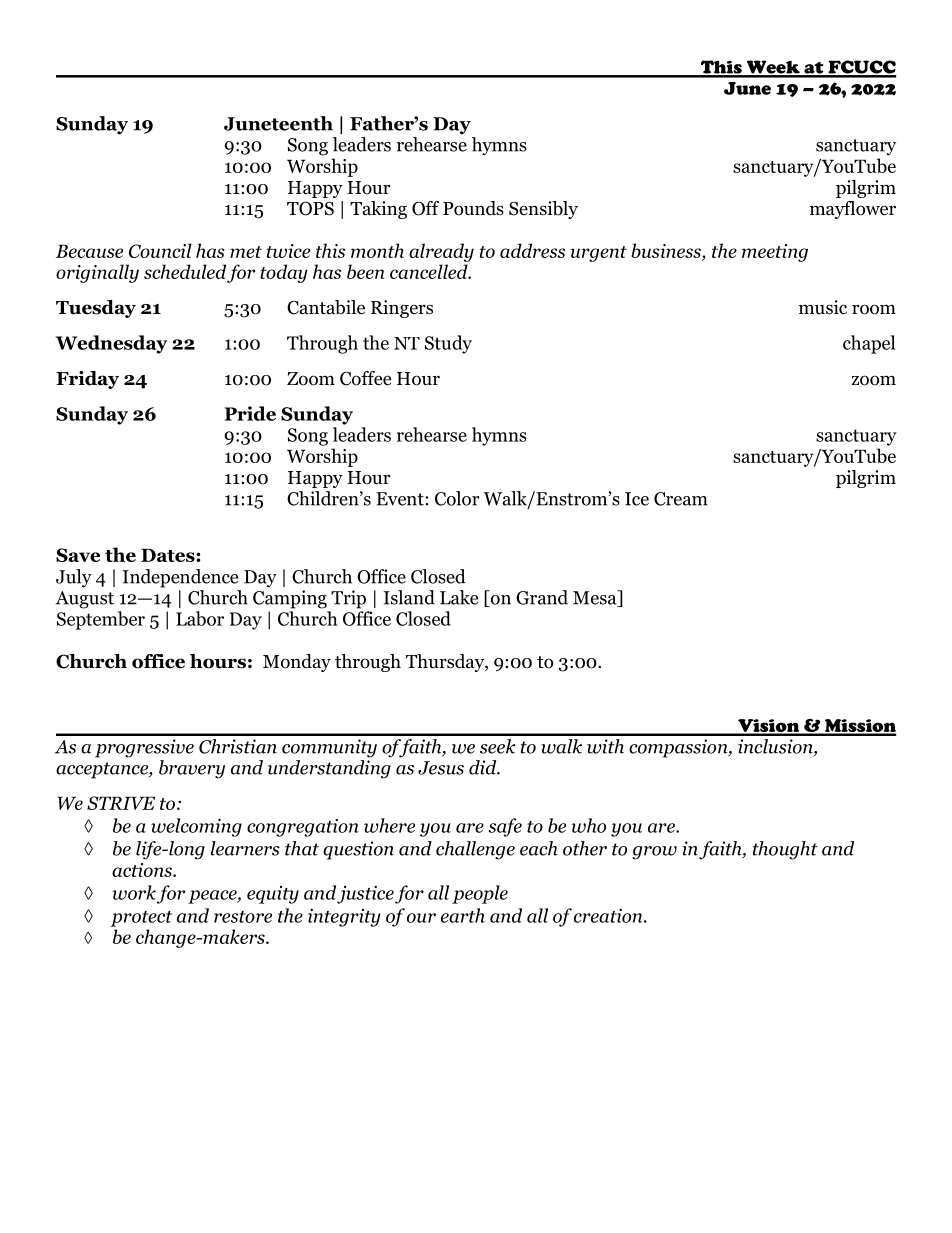 The width and height of the document is (952, 1233). I want to click on Coffee, so click(365, 378).
